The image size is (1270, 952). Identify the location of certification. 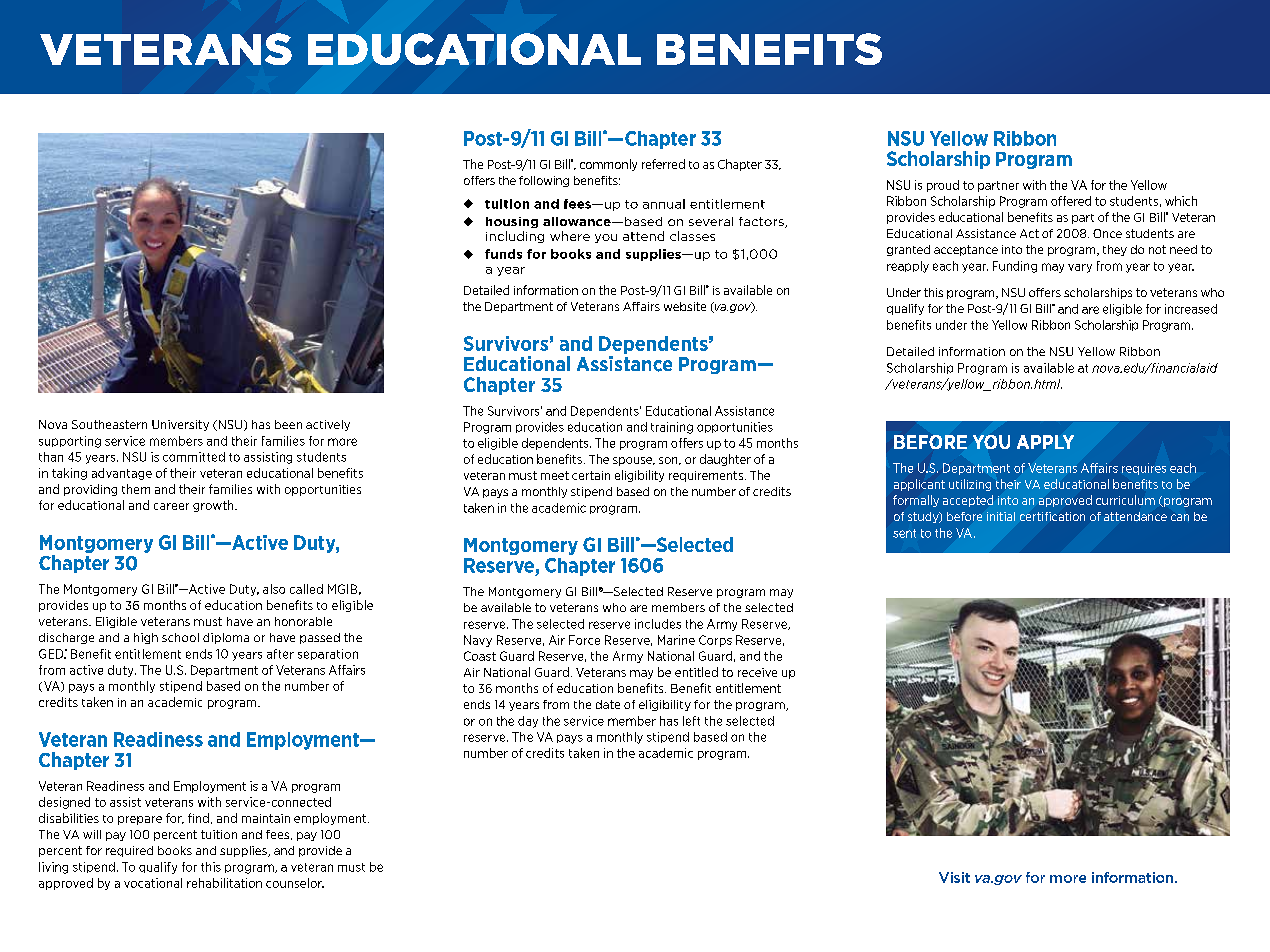
(1052, 516).
